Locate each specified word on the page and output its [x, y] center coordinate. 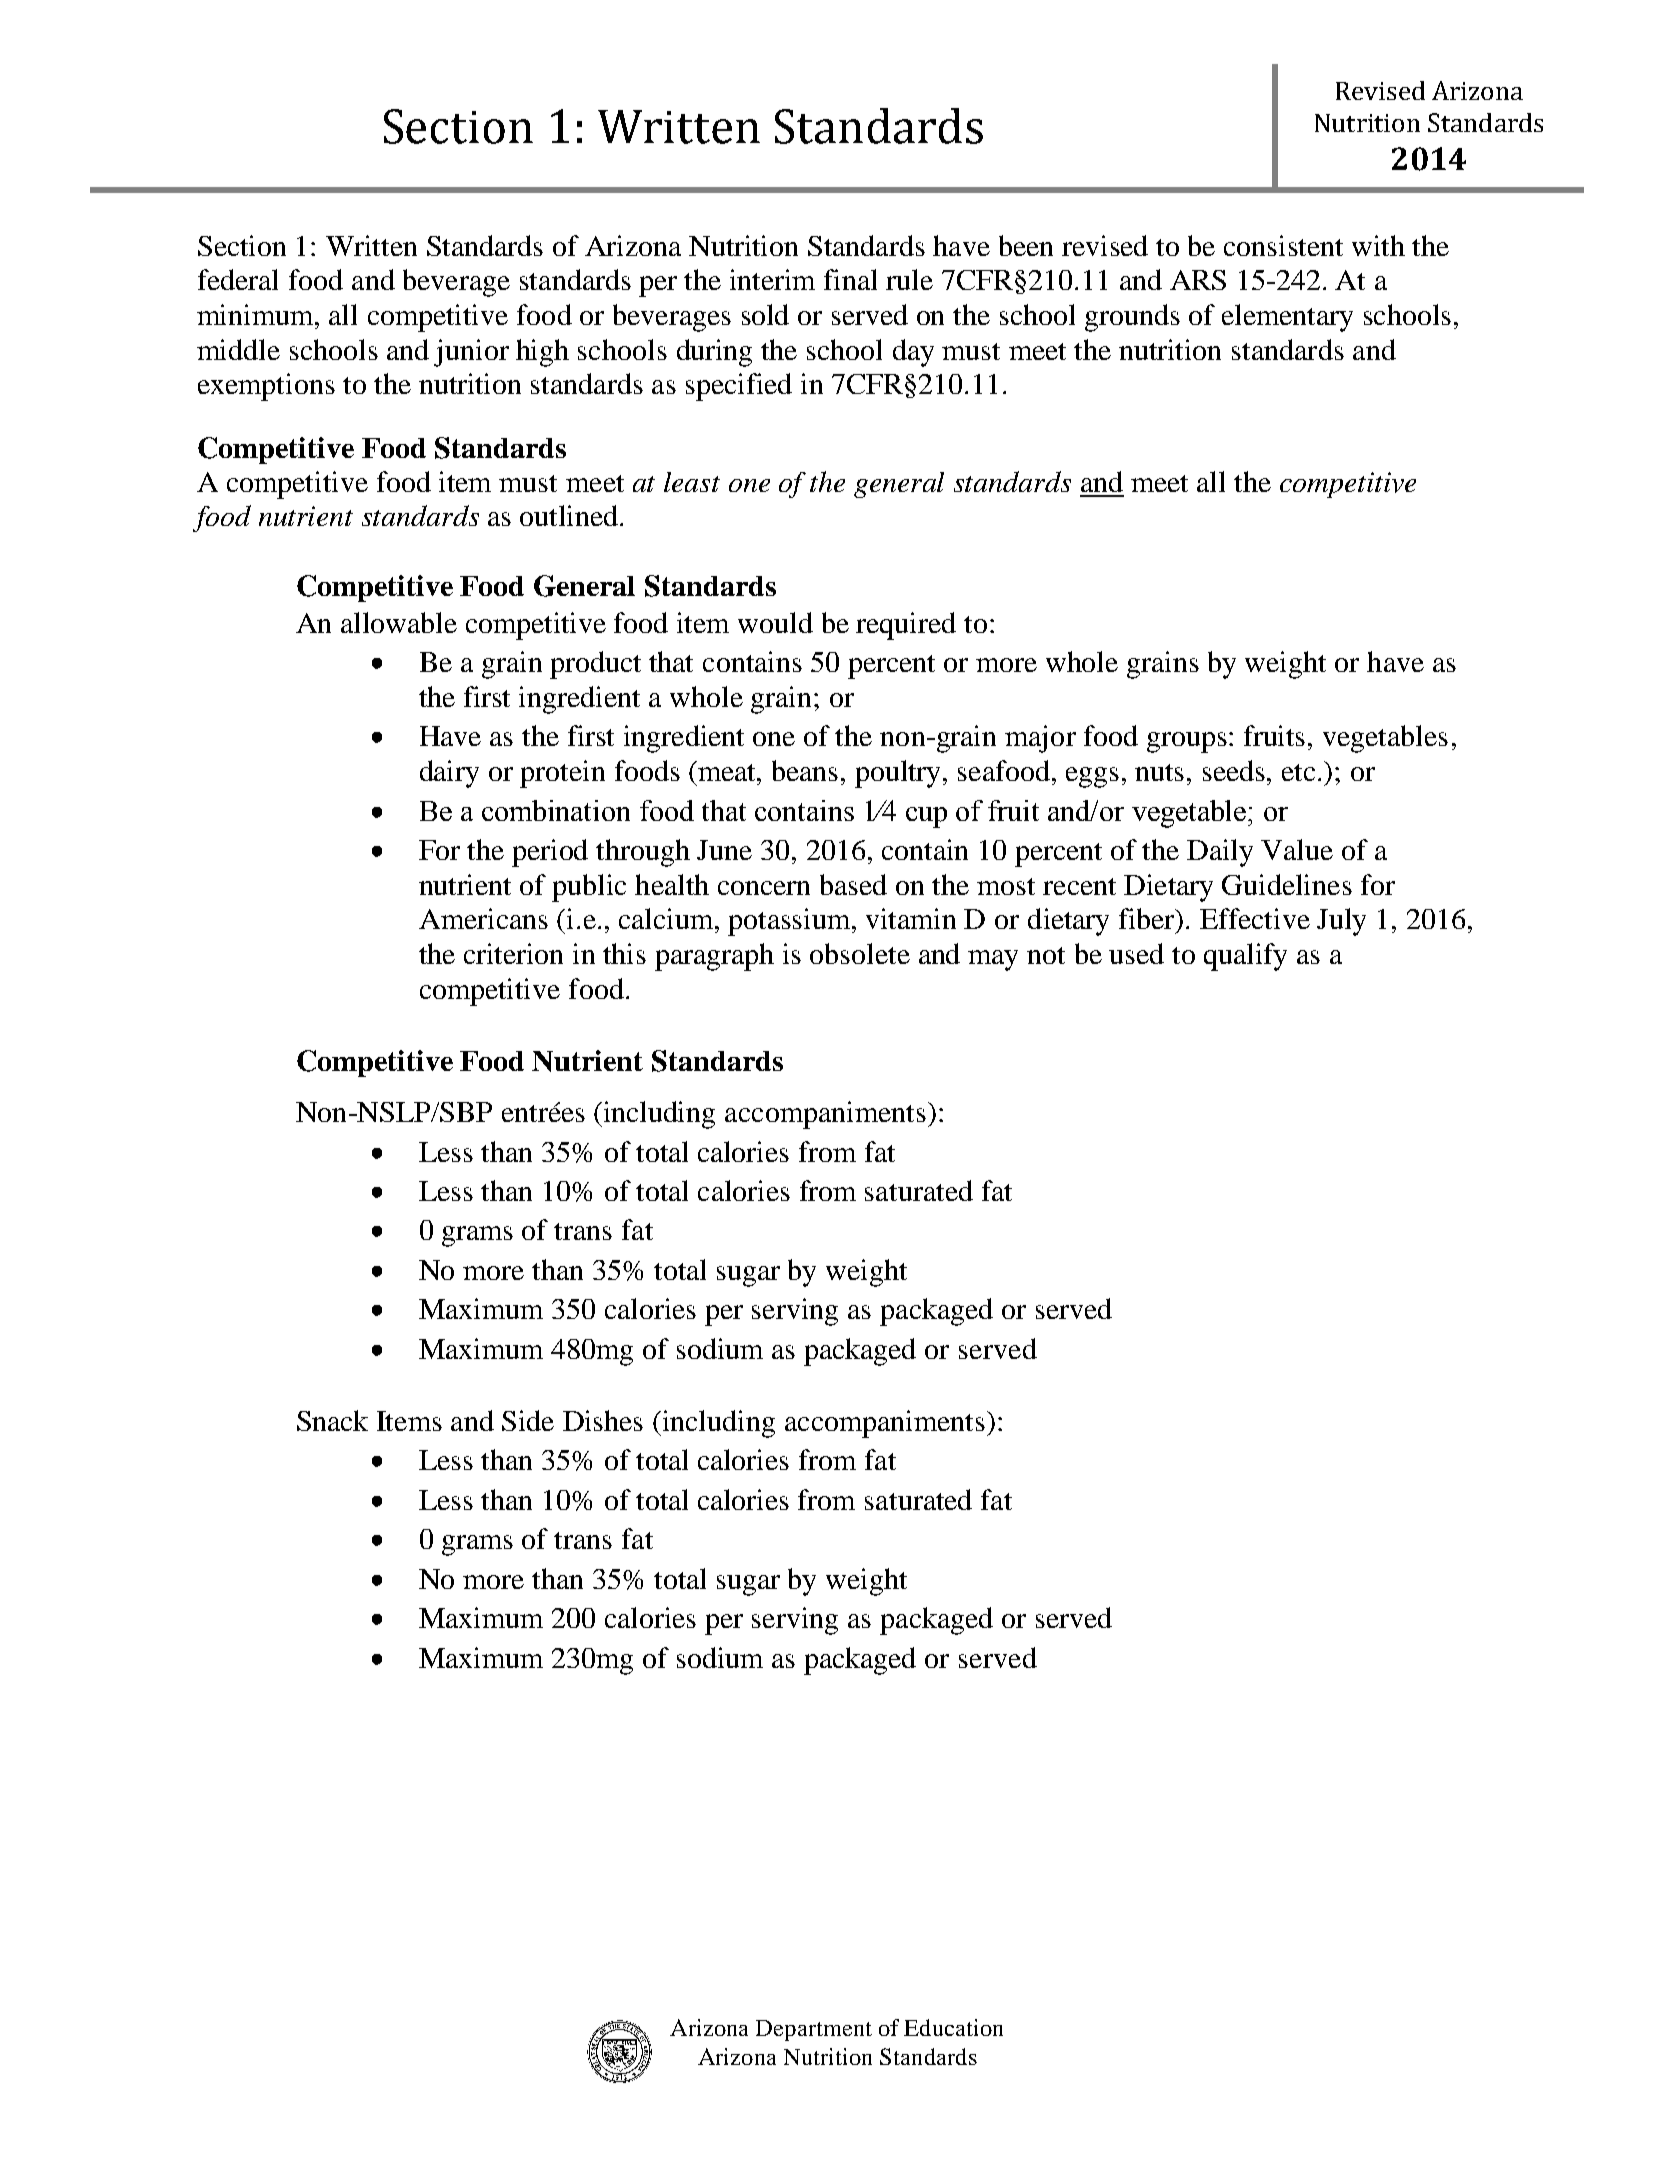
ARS [1198, 280]
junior [471, 353]
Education [953, 2027]
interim [772, 279]
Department [814, 2030]
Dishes [603, 1420]
